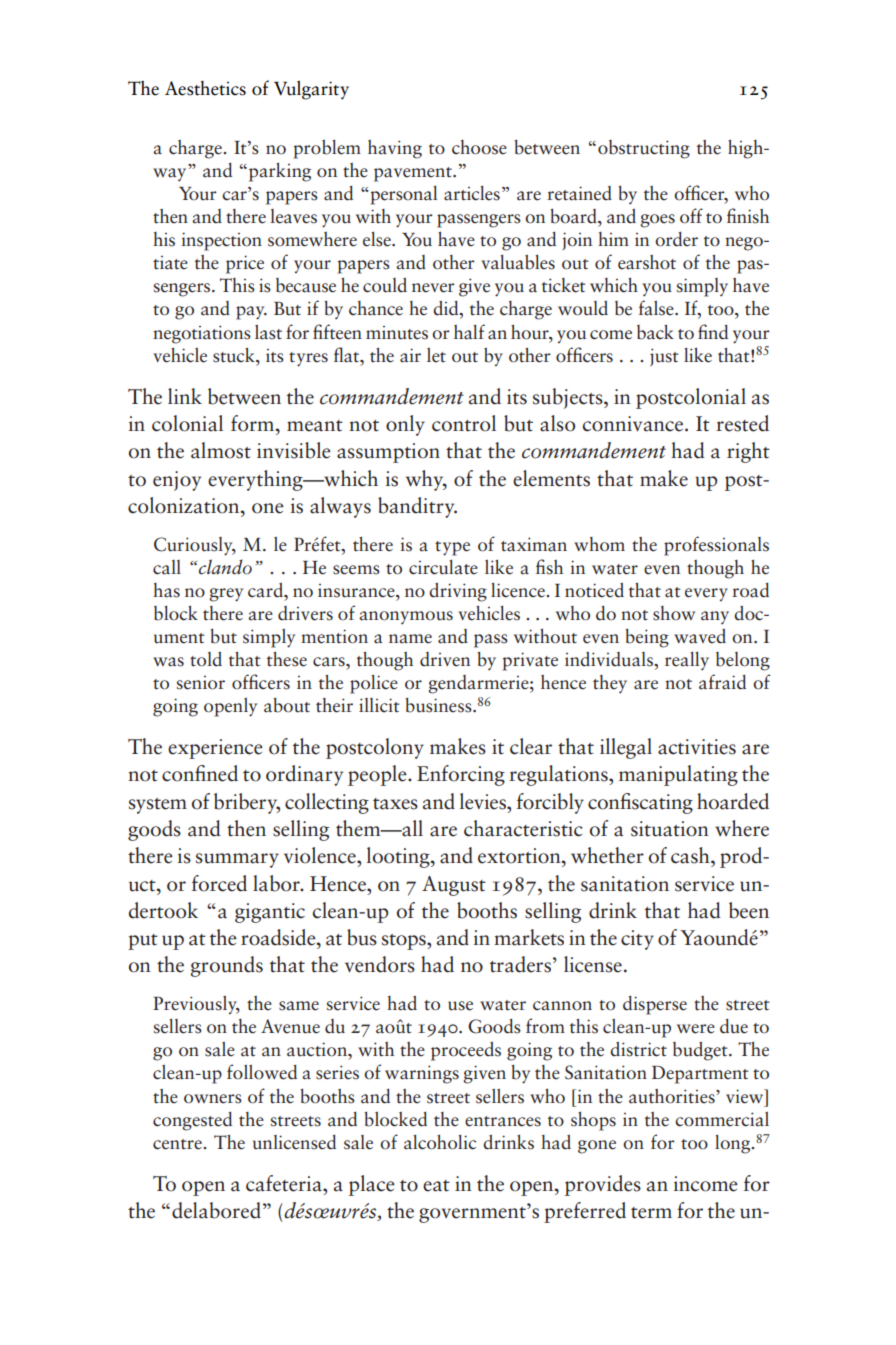 This image has height=1345, width=896. Describe the element at coordinates (479, 147) in the image. I see `choose` at that location.
